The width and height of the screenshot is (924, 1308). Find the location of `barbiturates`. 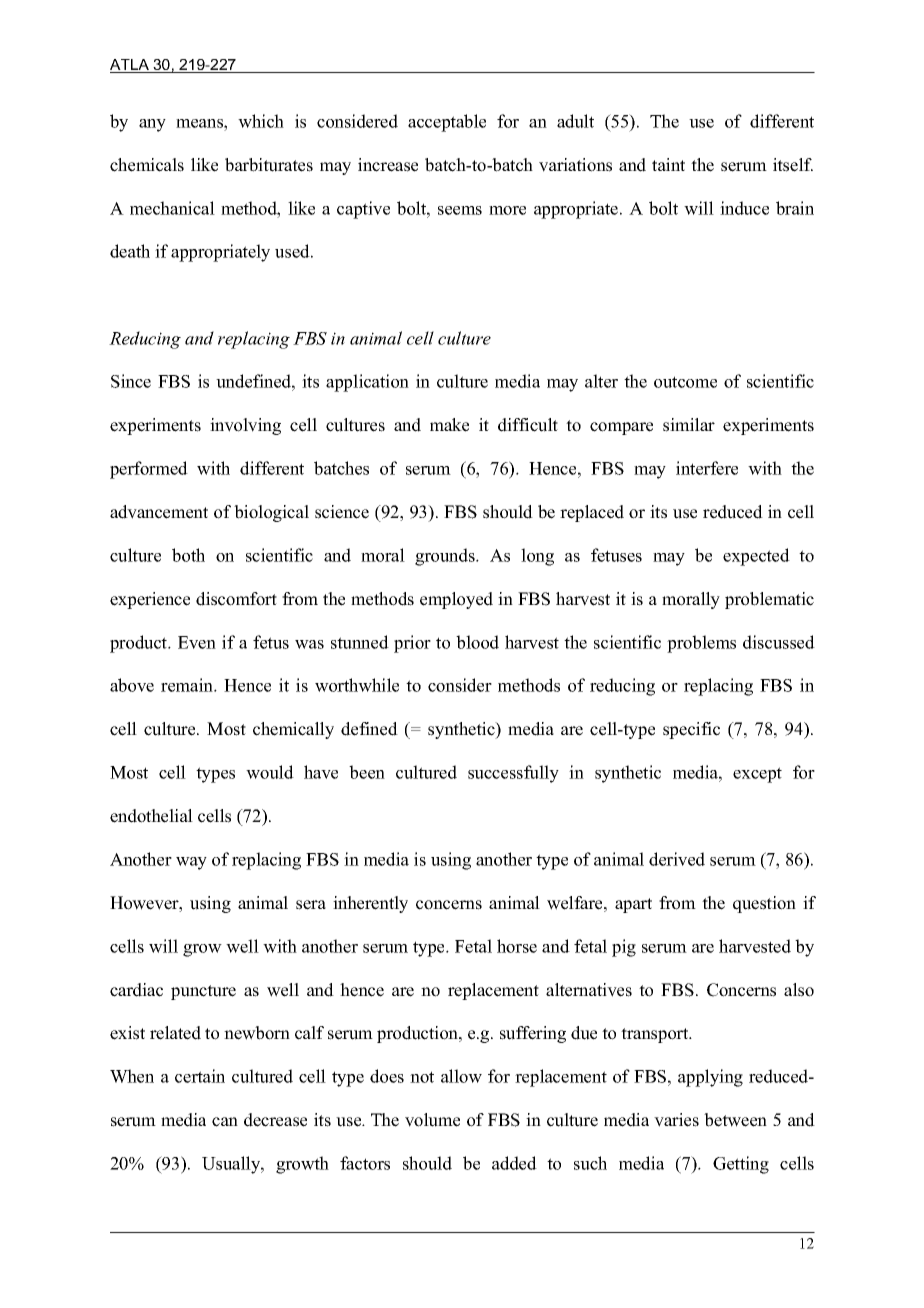

barbiturates is located at coordinates (269, 165).
